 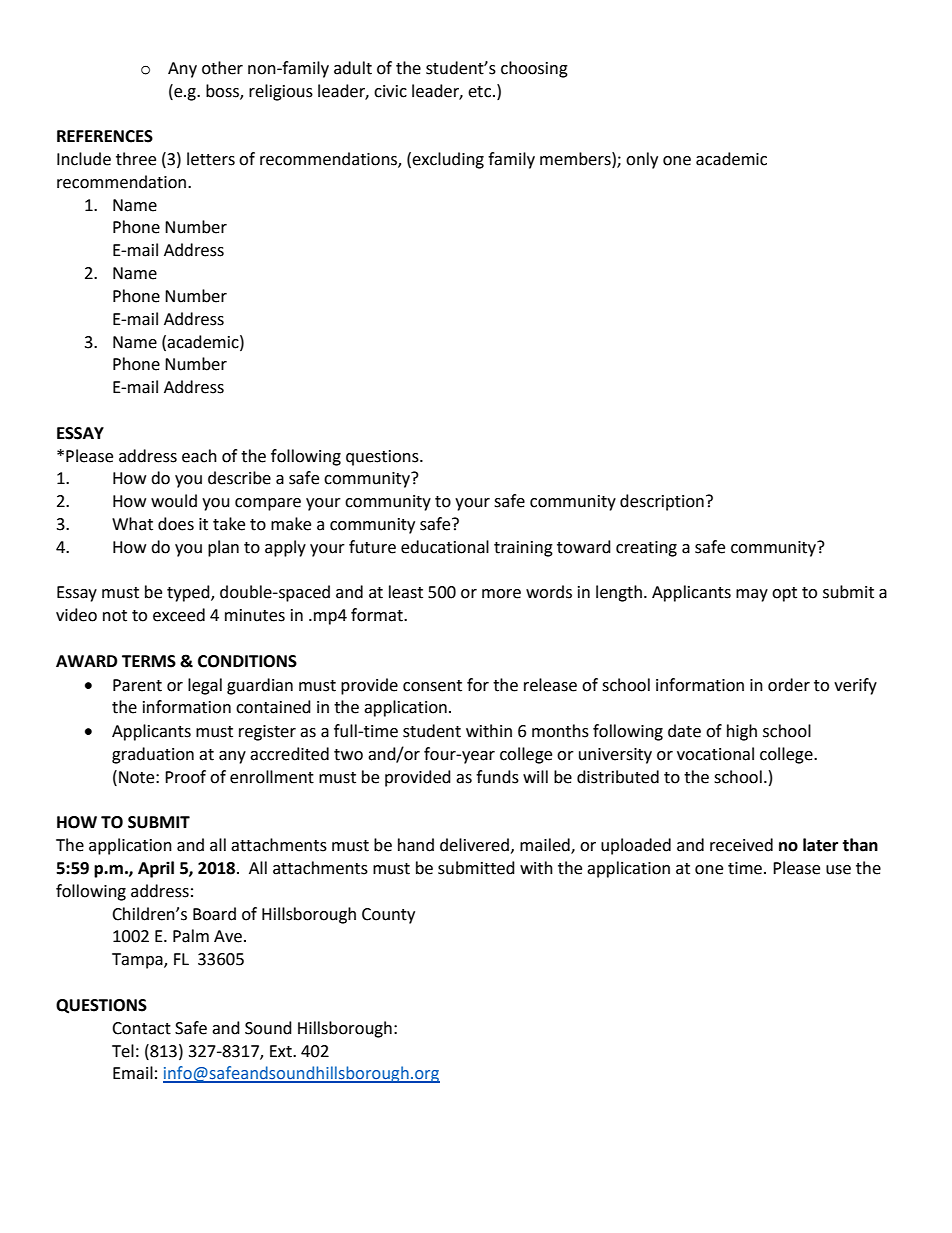 What do you see at coordinates (141, 1028) in the screenshot?
I see `Contact` at bounding box center [141, 1028].
